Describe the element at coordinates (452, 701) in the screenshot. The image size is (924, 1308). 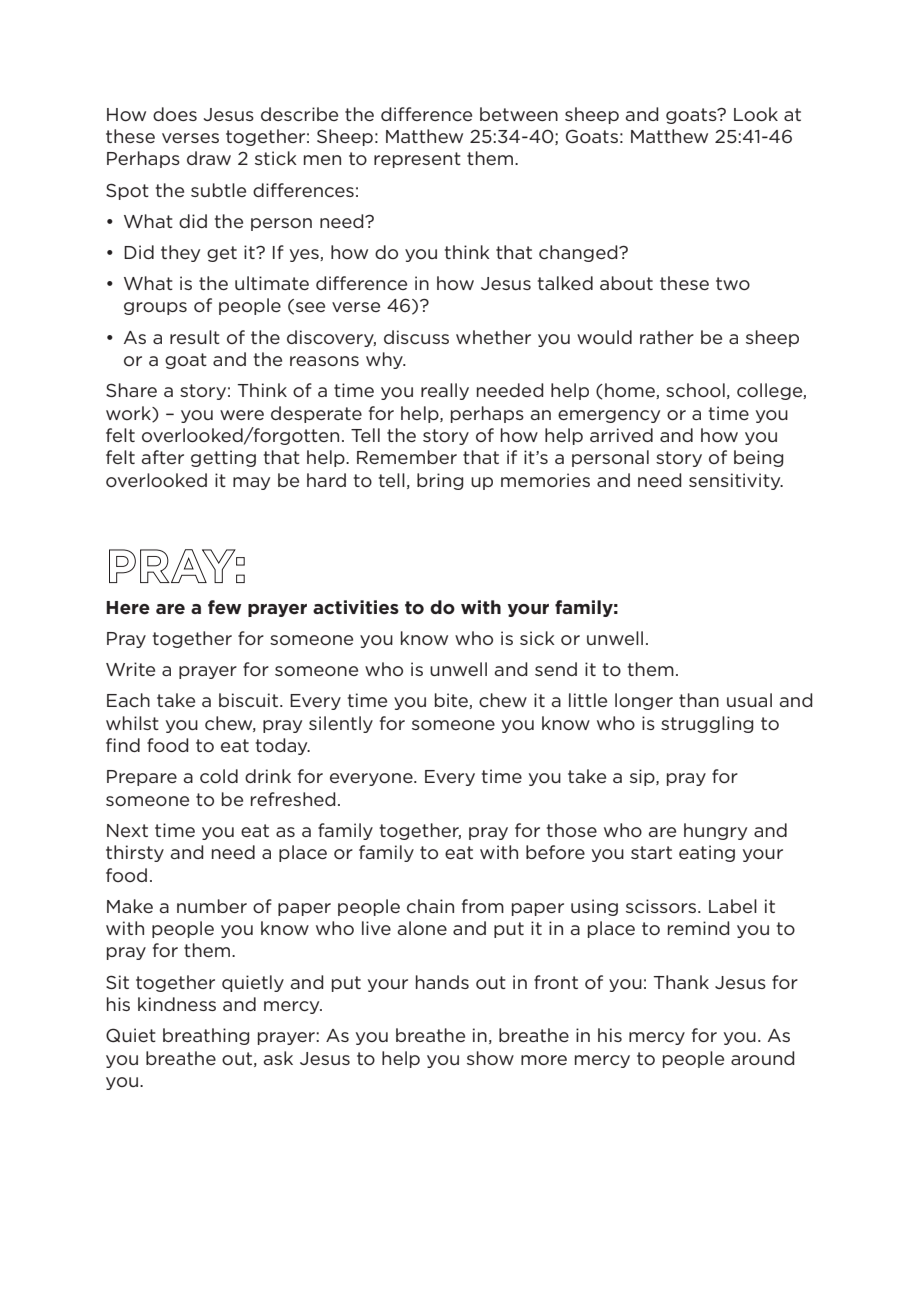
I see `bite` at that location.
